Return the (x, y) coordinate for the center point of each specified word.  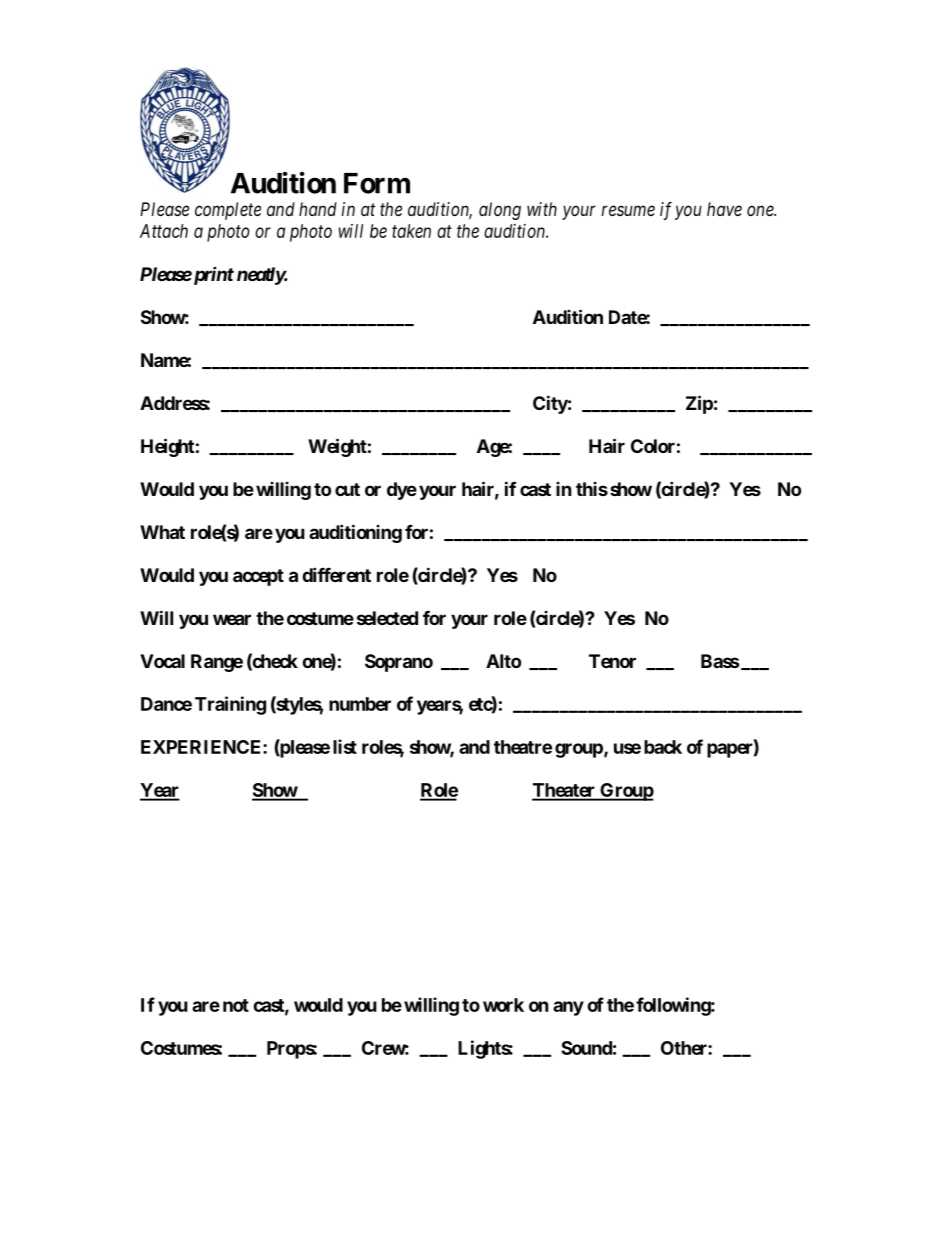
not (236, 1005)
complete (228, 211)
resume (628, 210)
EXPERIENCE (202, 747)
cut (347, 489)
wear (232, 619)
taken (411, 231)
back (663, 747)
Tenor (612, 661)
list (345, 746)
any (568, 1008)
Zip (699, 404)
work (503, 1005)
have (724, 209)
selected (387, 618)
